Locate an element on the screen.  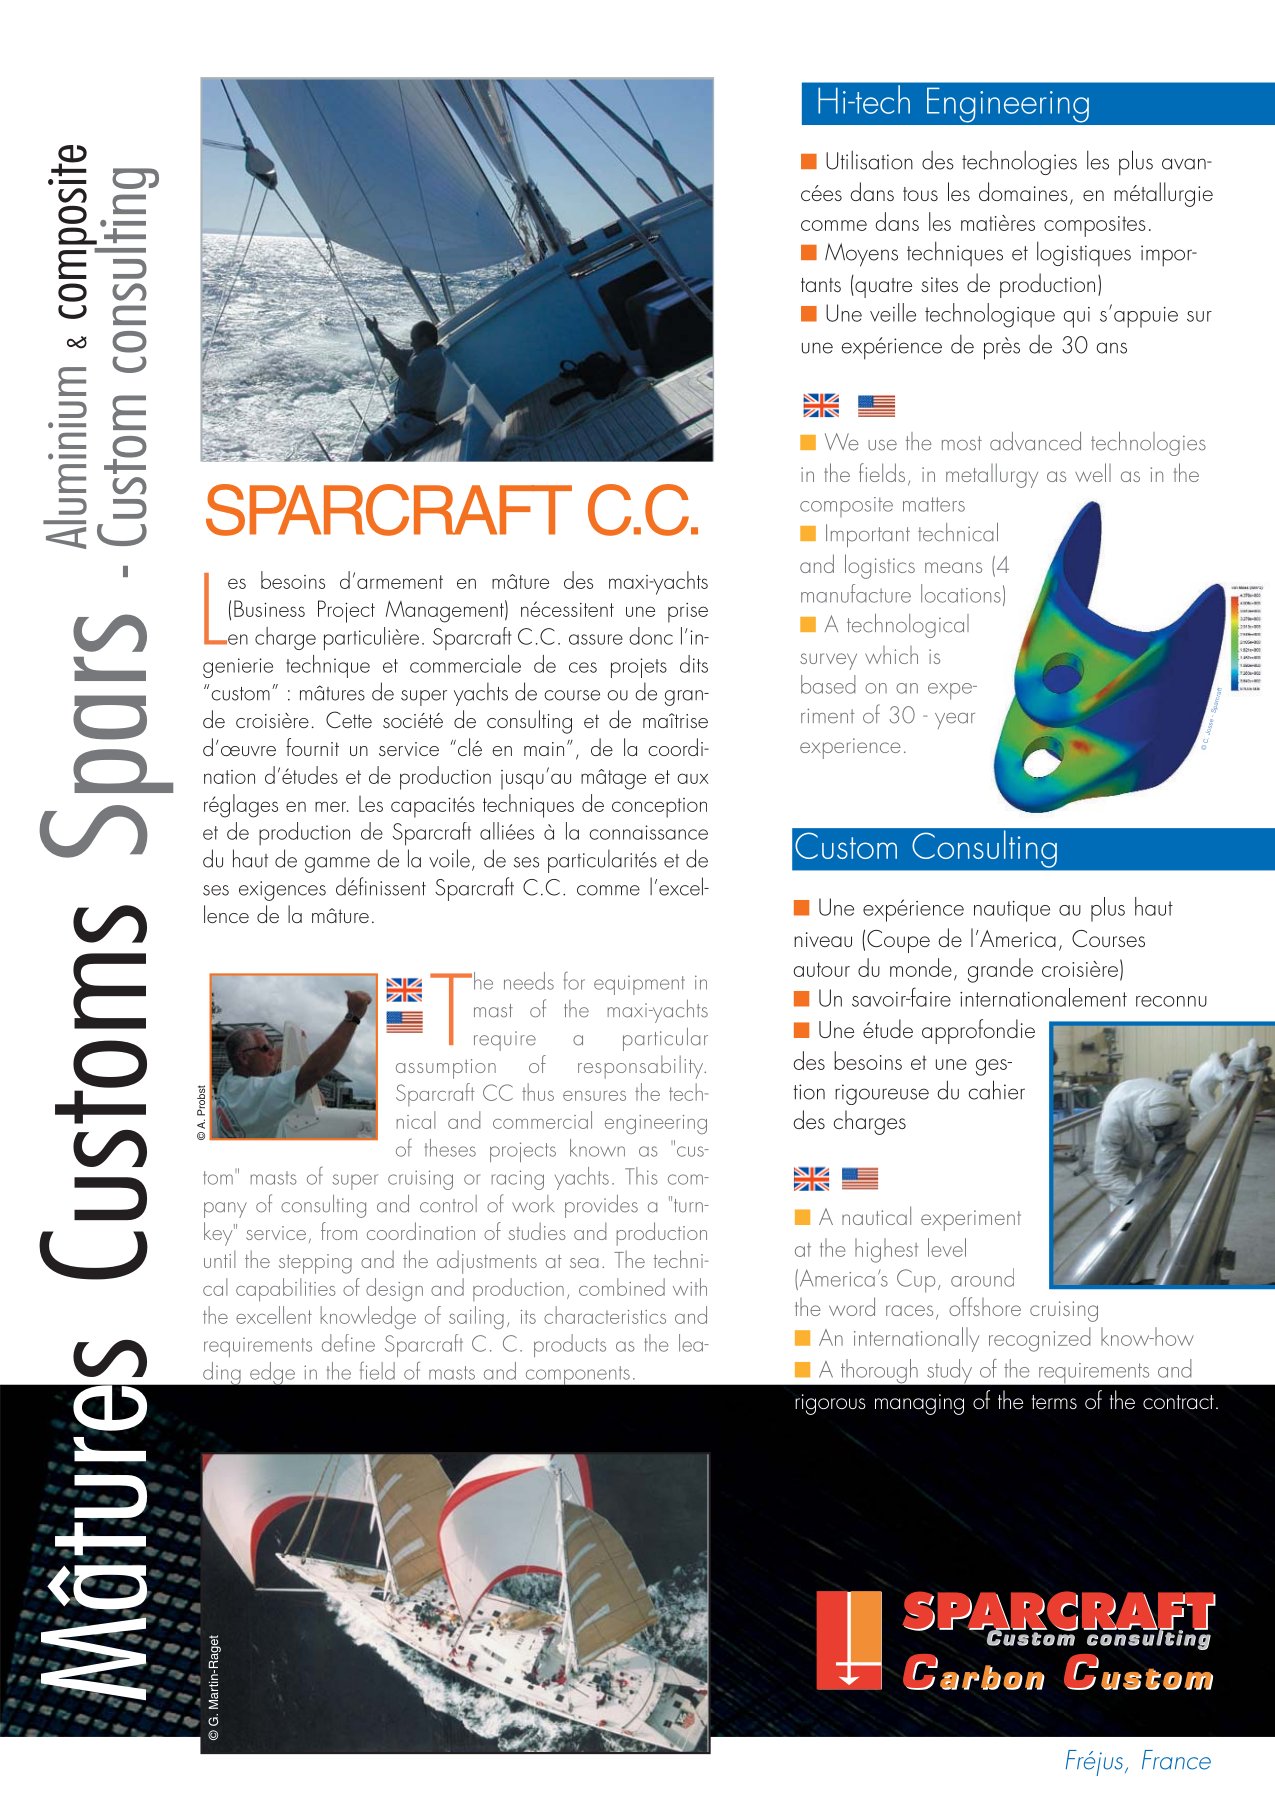
define is located at coordinates (348, 1343).
